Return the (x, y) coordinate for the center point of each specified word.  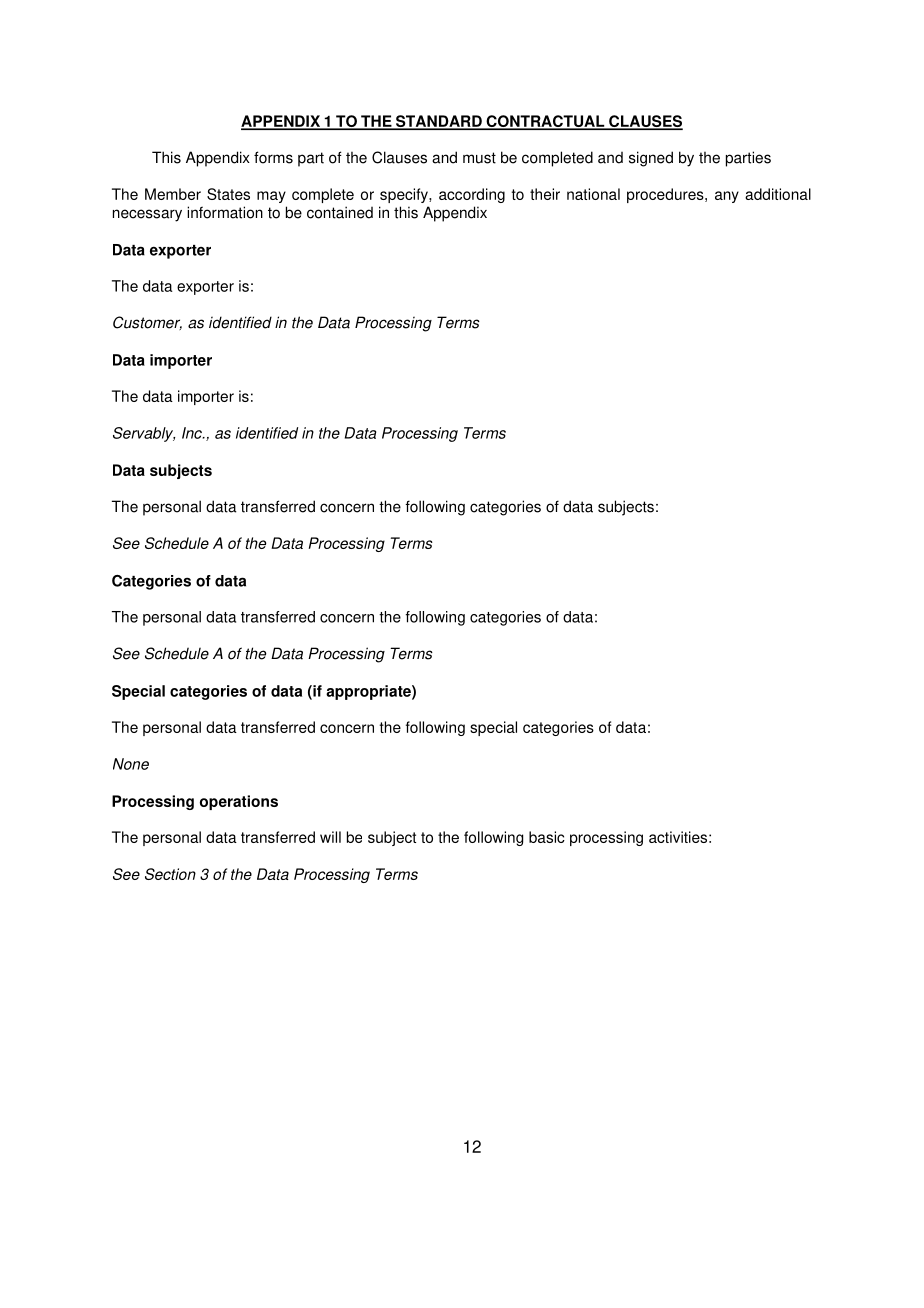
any (727, 197)
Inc (193, 433)
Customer (147, 323)
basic (547, 837)
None (131, 764)
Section (170, 874)
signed (651, 159)
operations (239, 802)
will (330, 837)
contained (340, 212)
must (479, 158)
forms (273, 157)
